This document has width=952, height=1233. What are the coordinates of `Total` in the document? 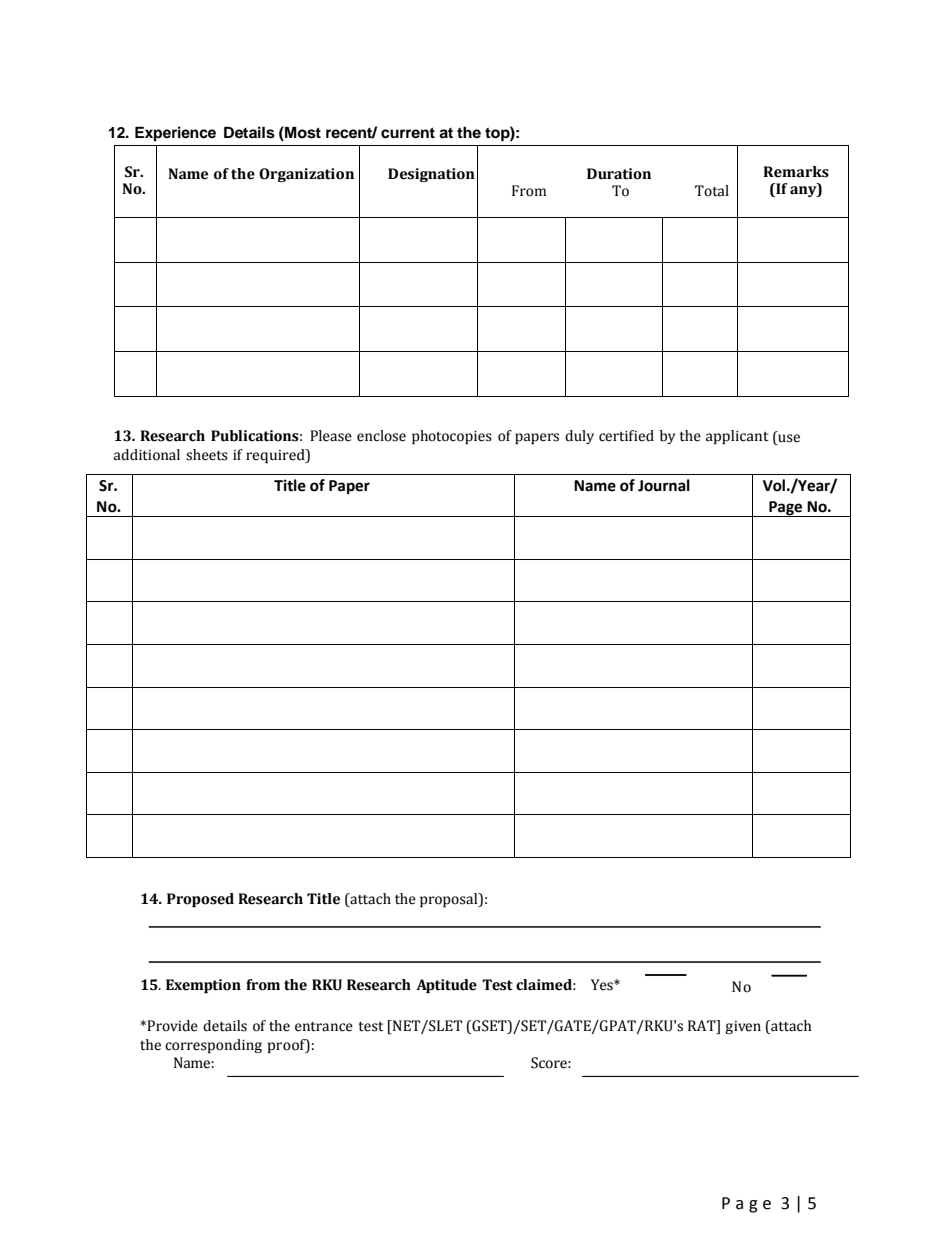 It's located at (712, 191).
